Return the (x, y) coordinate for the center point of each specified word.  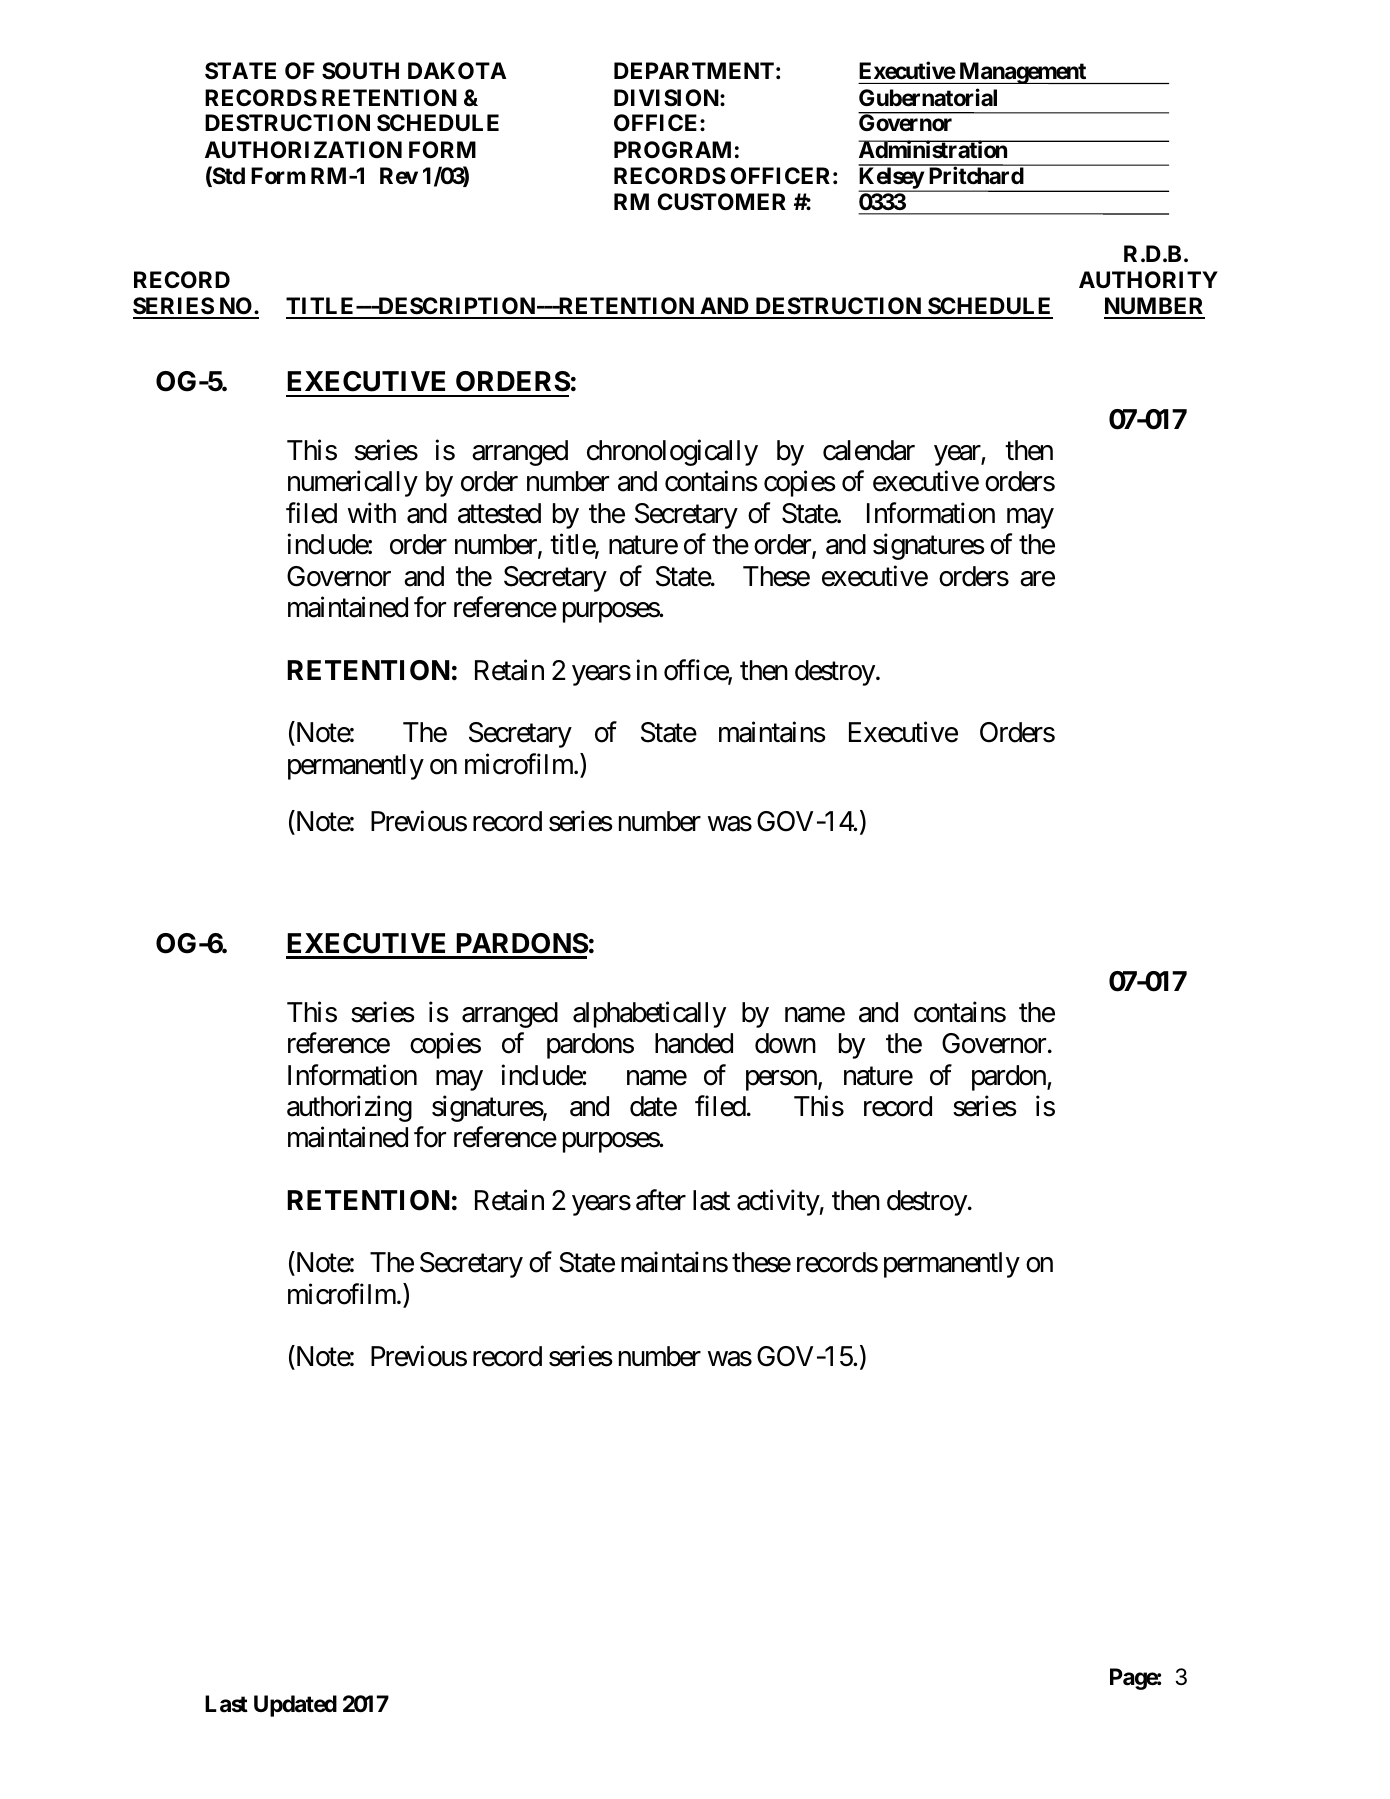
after (661, 1200)
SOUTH (360, 71)
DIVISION (667, 98)
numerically (353, 484)
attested (499, 513)
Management (1022, 73)
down (785, 1043)
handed (694, 1043)
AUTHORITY (1148, 280)
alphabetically (649, 1014)
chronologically (672, 453)
